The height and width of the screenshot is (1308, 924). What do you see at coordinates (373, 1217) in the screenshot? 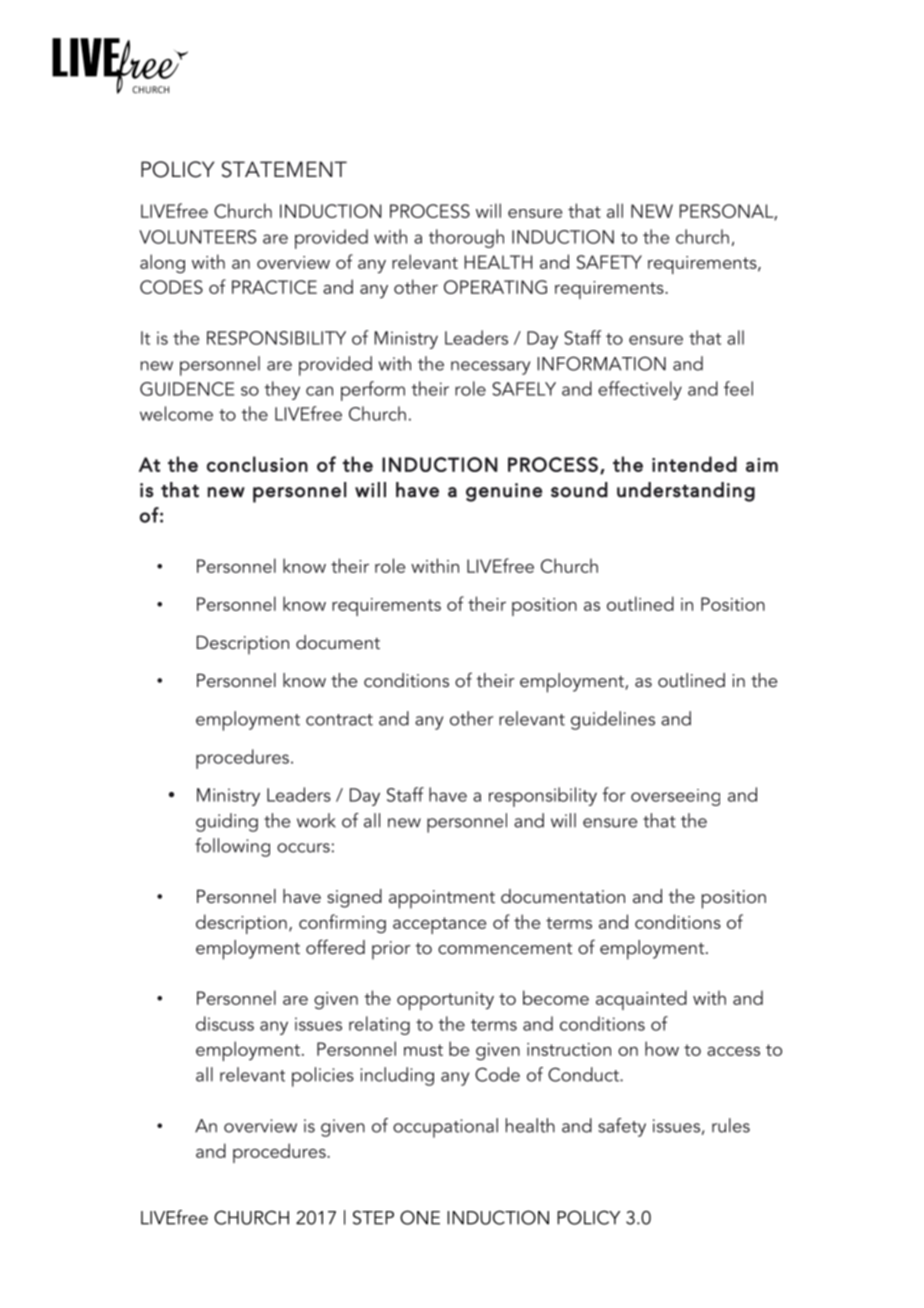
I see `STEP` at bounding box center [373, 1217].
